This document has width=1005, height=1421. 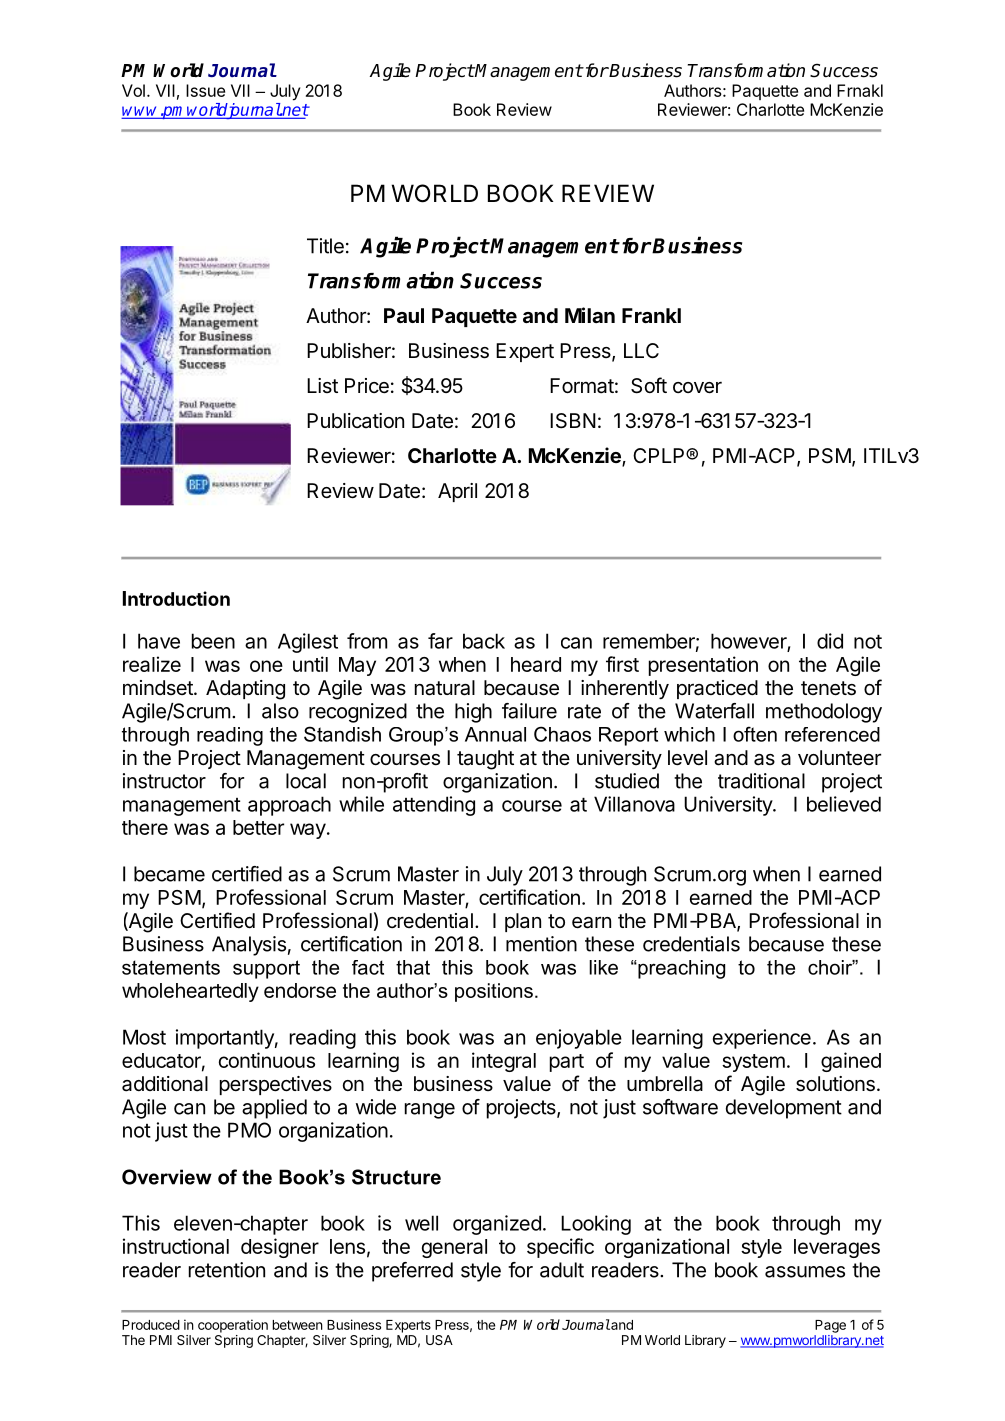 What do you see at coordinates (651, 315) in the document?
I see `Frankl` at bounding box center [651, 315].
